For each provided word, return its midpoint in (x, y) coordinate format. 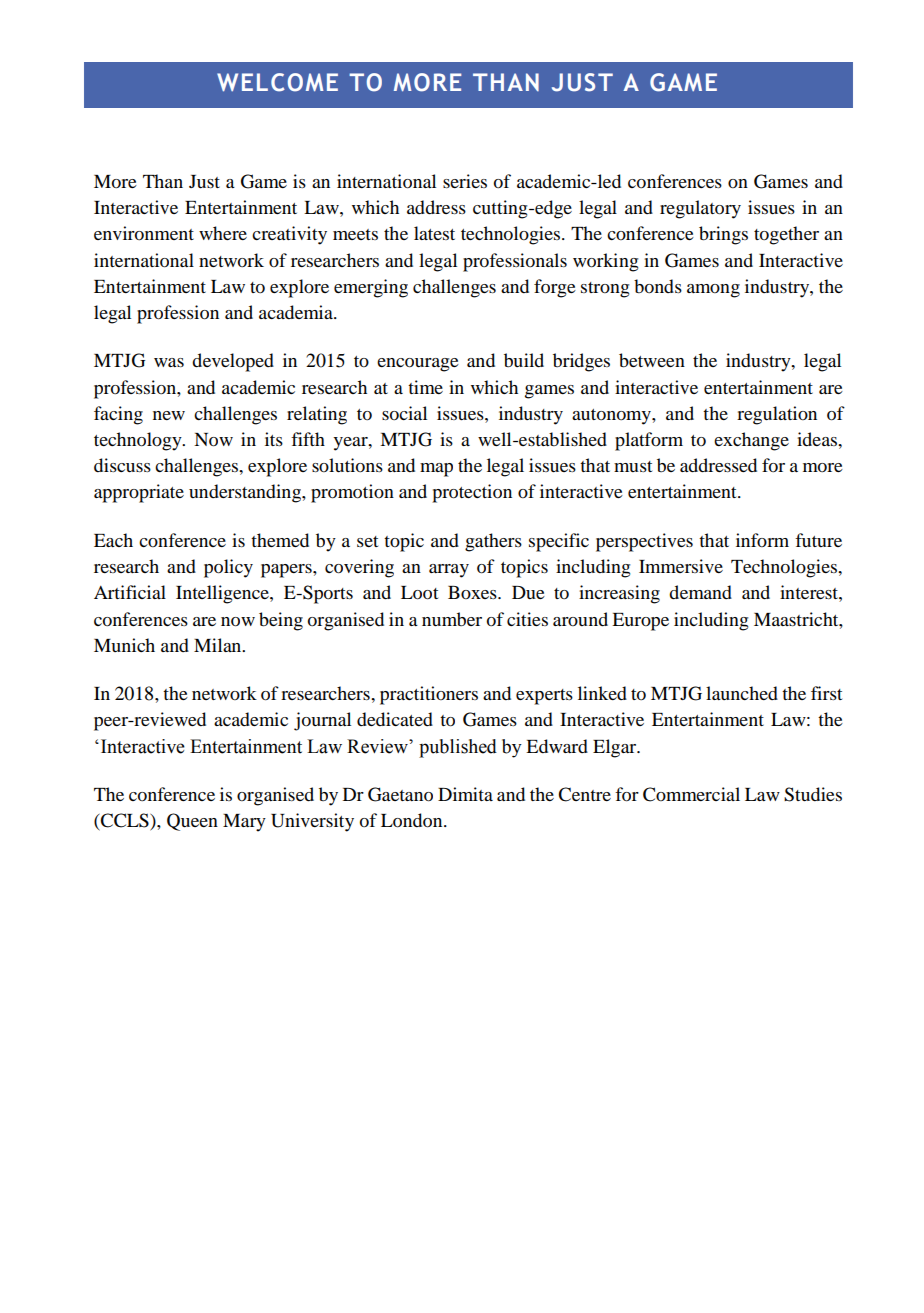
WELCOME (277, 82)
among (713, 291)
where (223, 233)
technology (139, 441)
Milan (219, 645)
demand (700, 592)
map (436, 470)
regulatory (700, 209)
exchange (751, 441)
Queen (192, 822)
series (465, 181)
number (452, 619)
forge (555, 288)
